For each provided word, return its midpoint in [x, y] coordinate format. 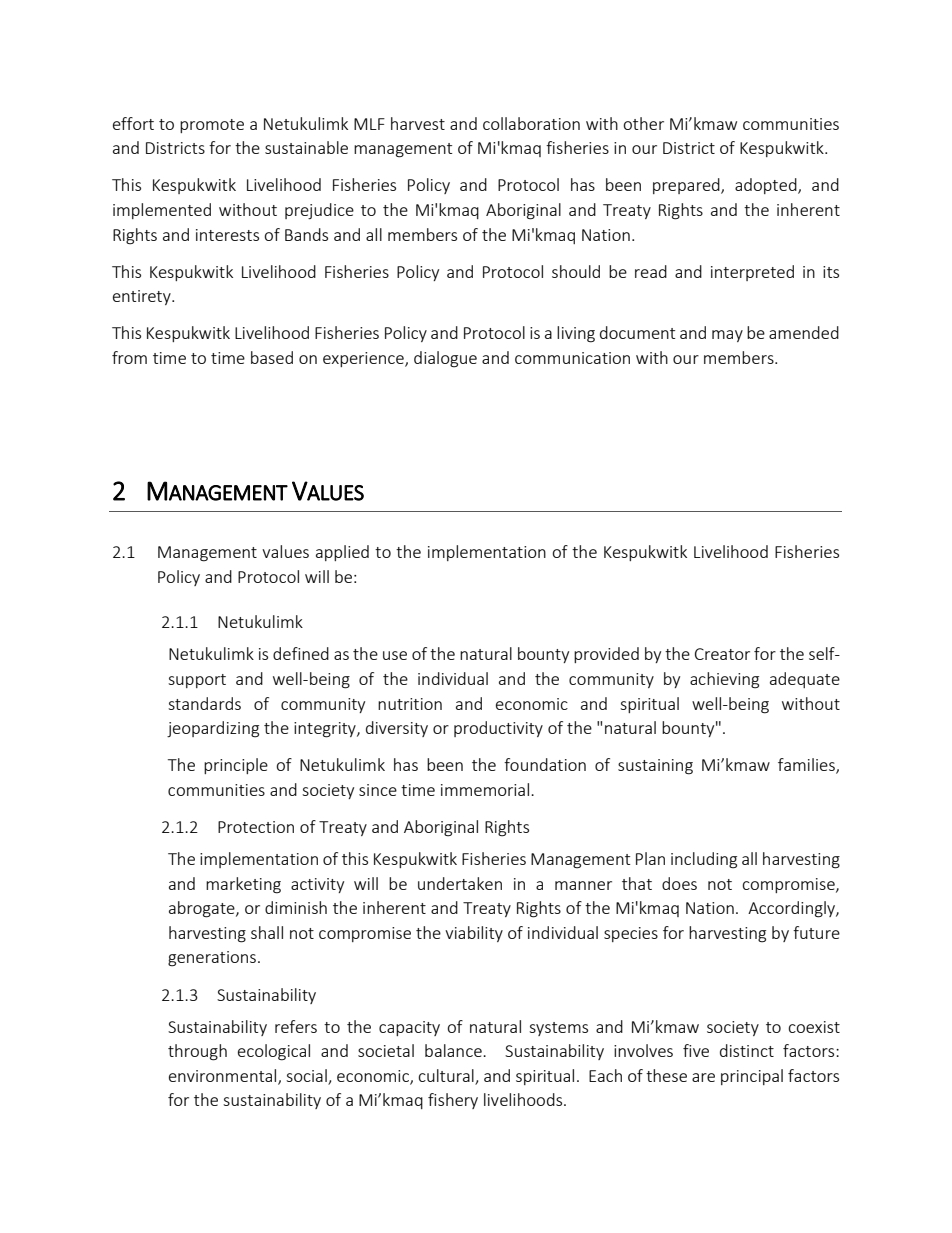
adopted [767, 186]
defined [301, 653]
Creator [722, 654]
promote [212, 126]
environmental [224, 1077]
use [395, 655]
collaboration [531, 123]
